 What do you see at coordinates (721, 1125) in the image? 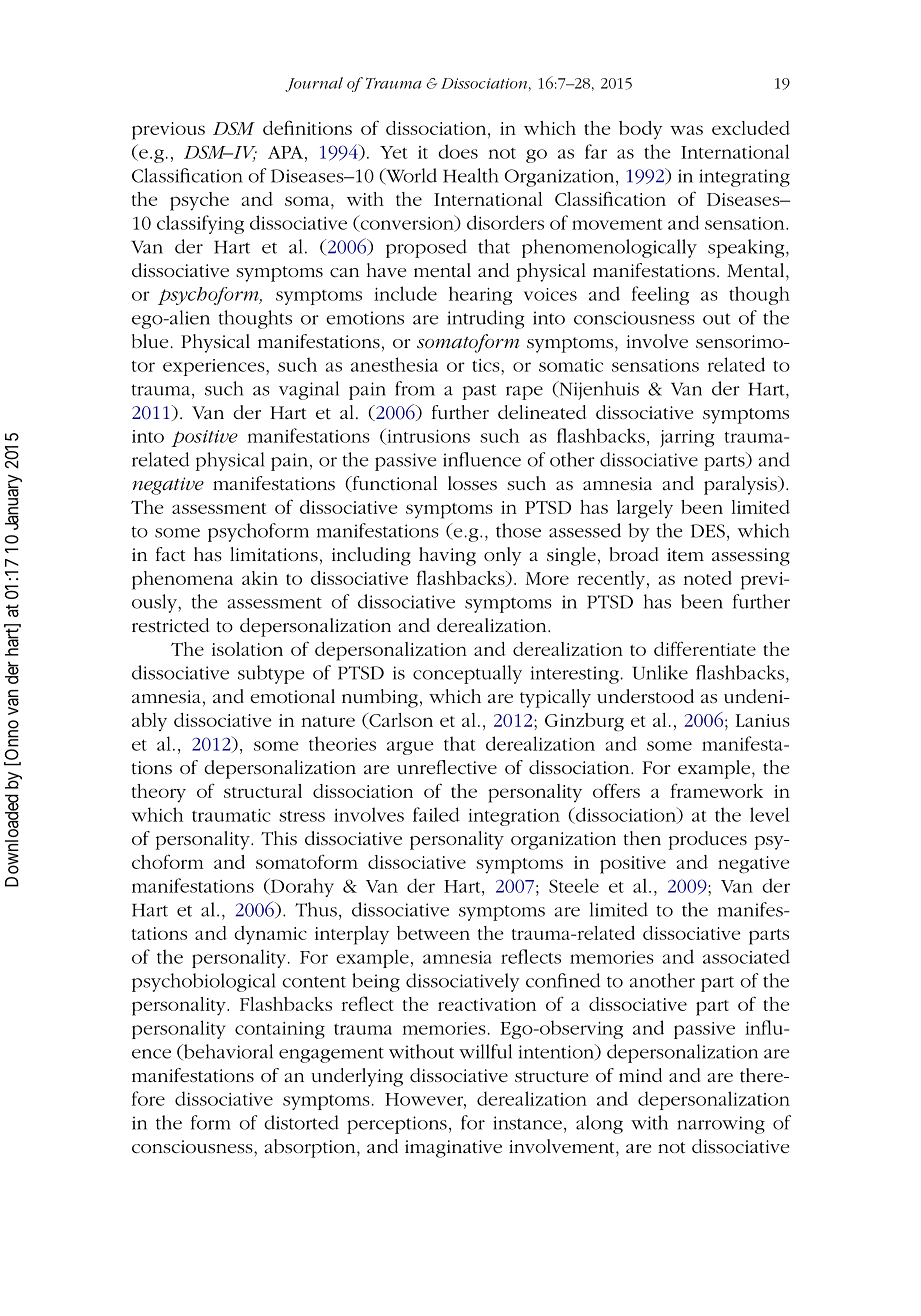
I see `narrowing` at bounding box center [721, 1125].
